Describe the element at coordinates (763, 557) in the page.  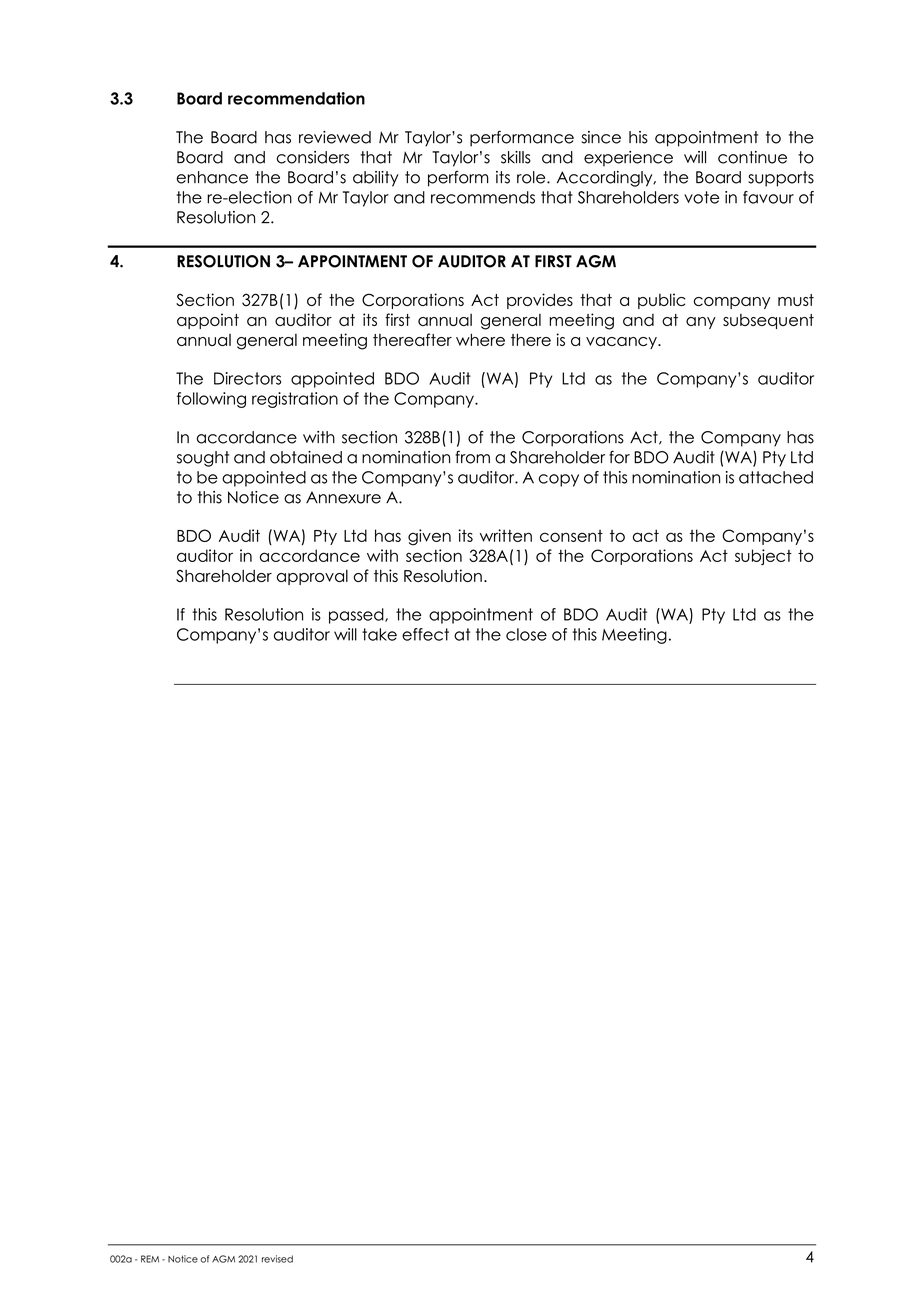
I see `subject` at that location.
